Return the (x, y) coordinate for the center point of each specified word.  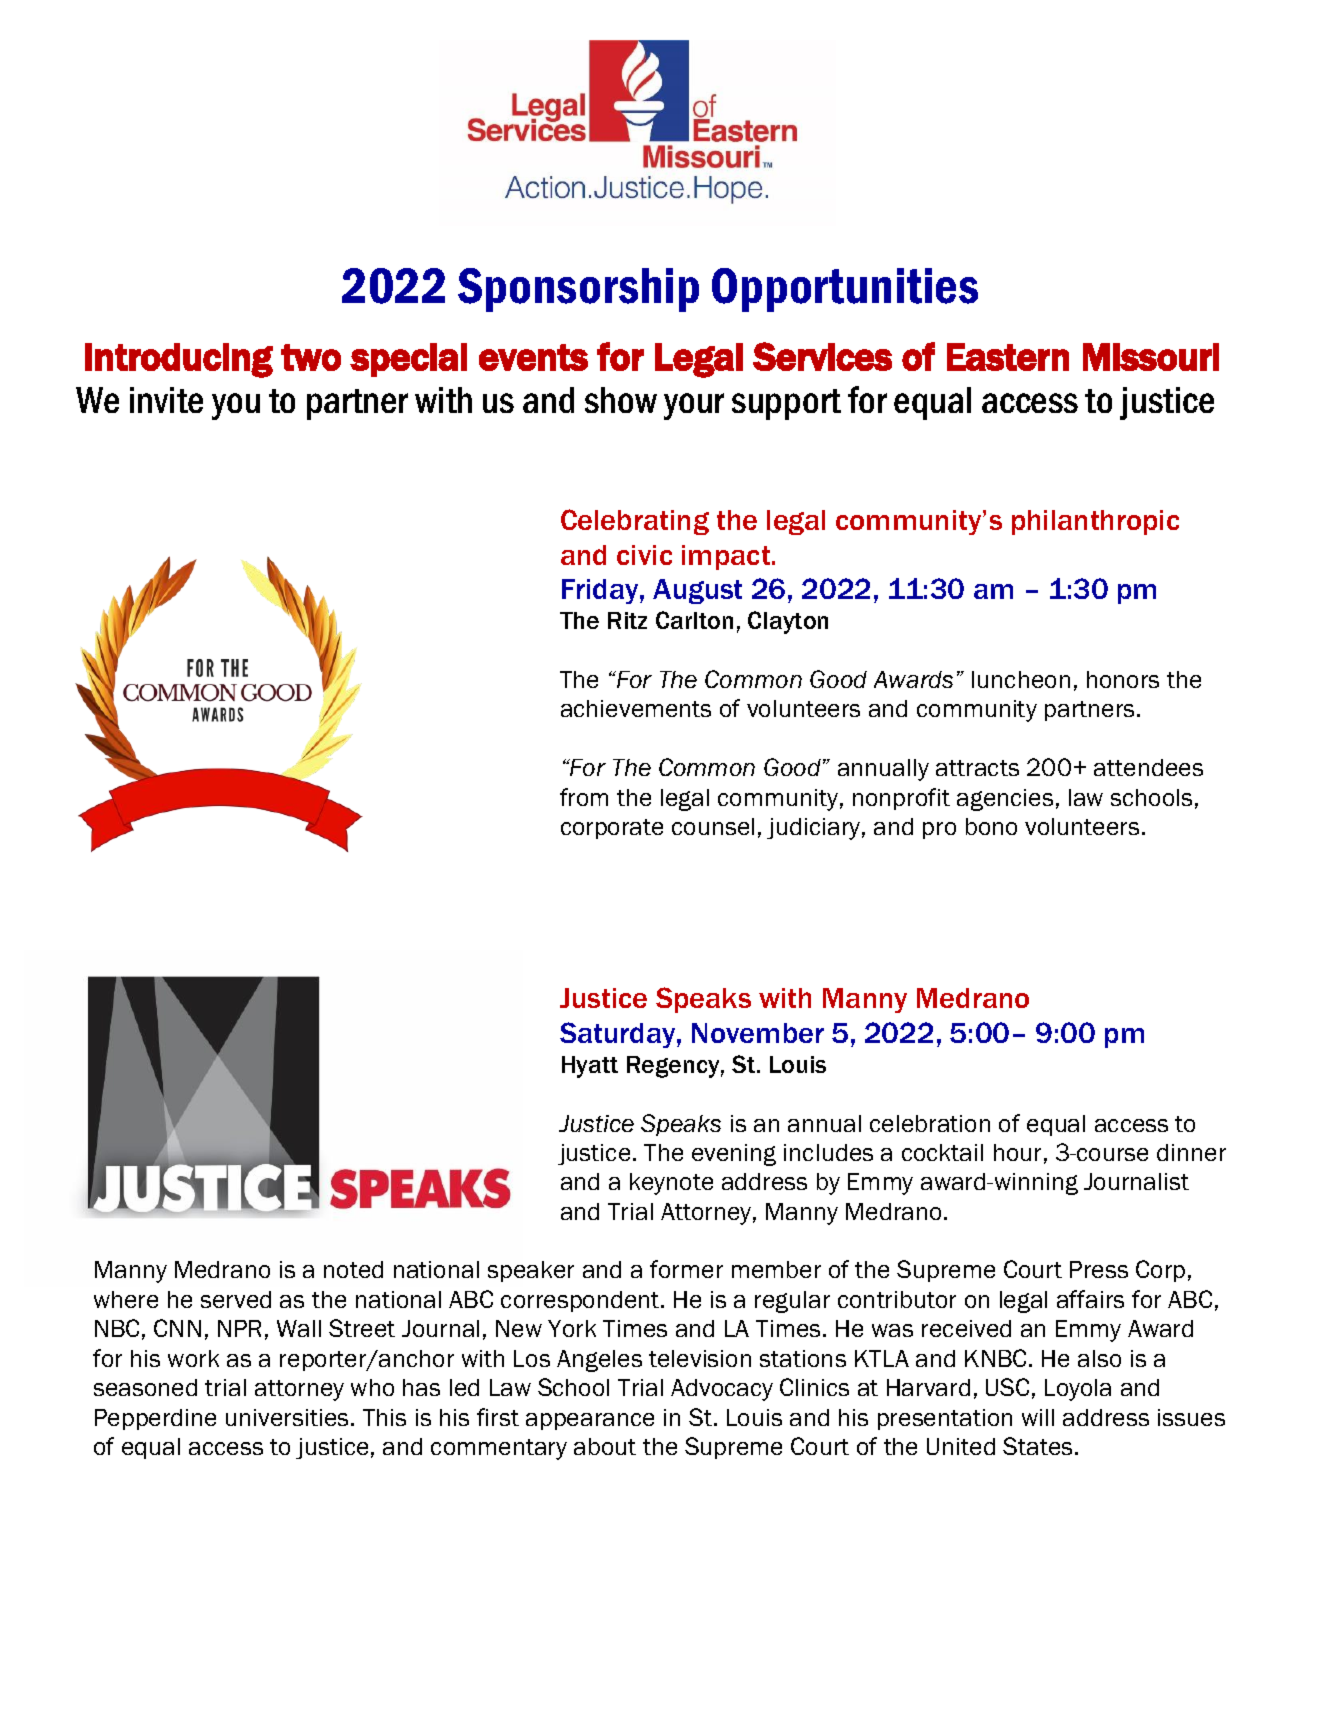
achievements (636, 708)
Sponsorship (578, 290)
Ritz (627, 620)
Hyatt (590, 1067)
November (758, 1033)
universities (289, 1417)
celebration (930, 1123)
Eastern (1008, 357)
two (311, 357)
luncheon (1021, 679)
